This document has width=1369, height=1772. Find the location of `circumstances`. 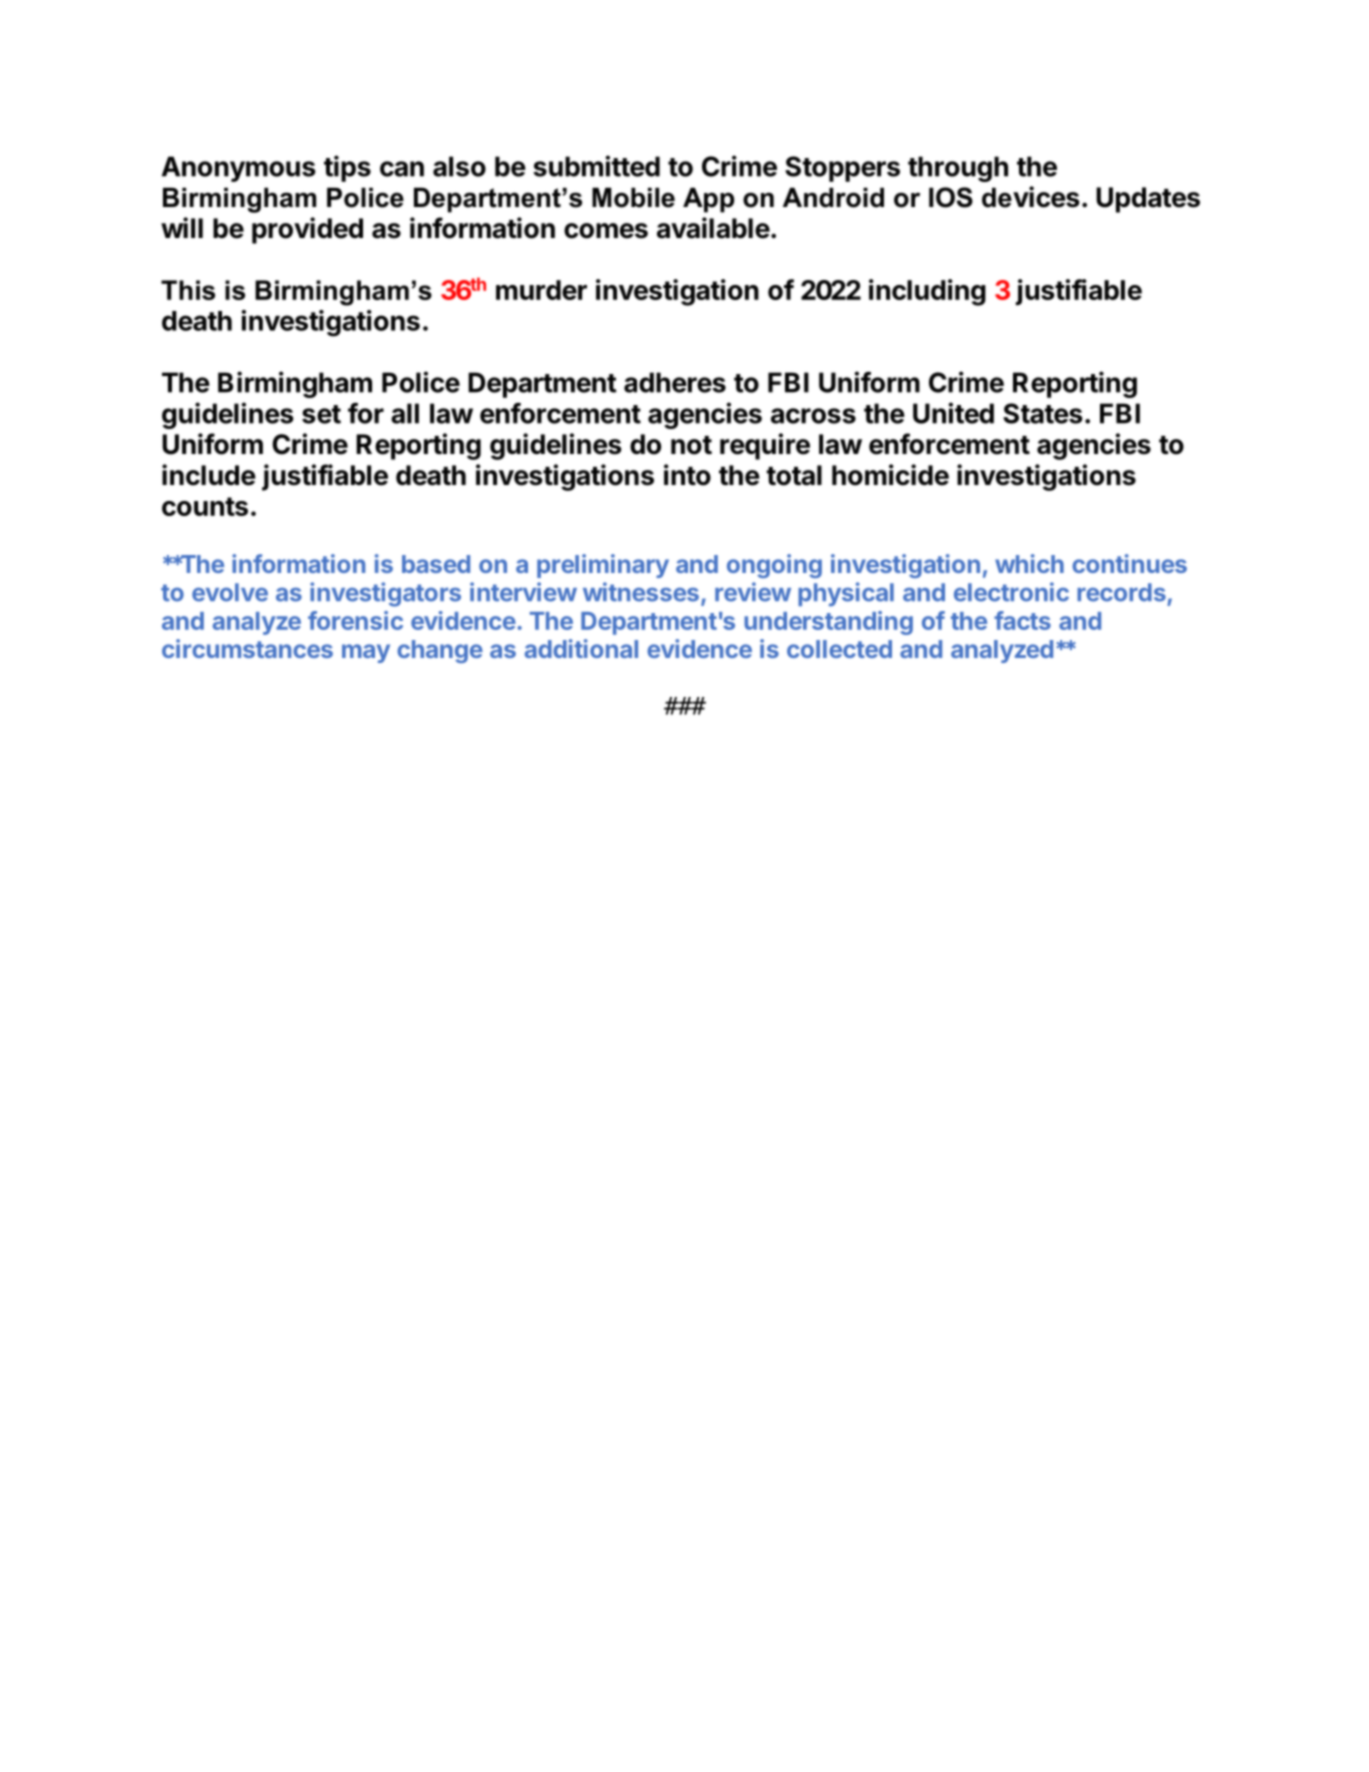

circumstances is located at coordinates (247, 648).
